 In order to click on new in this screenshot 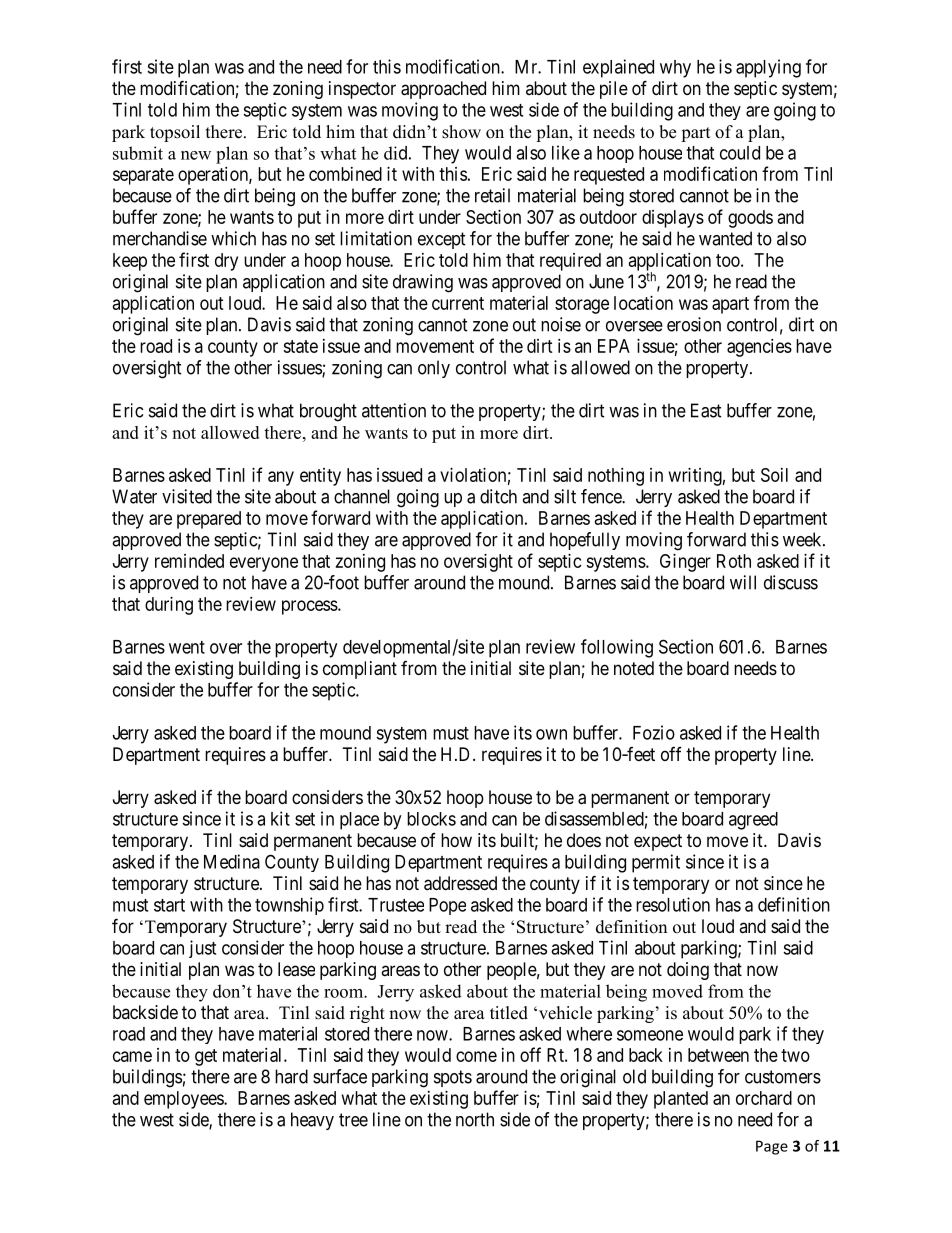, I will do `click(196, 155)`.
